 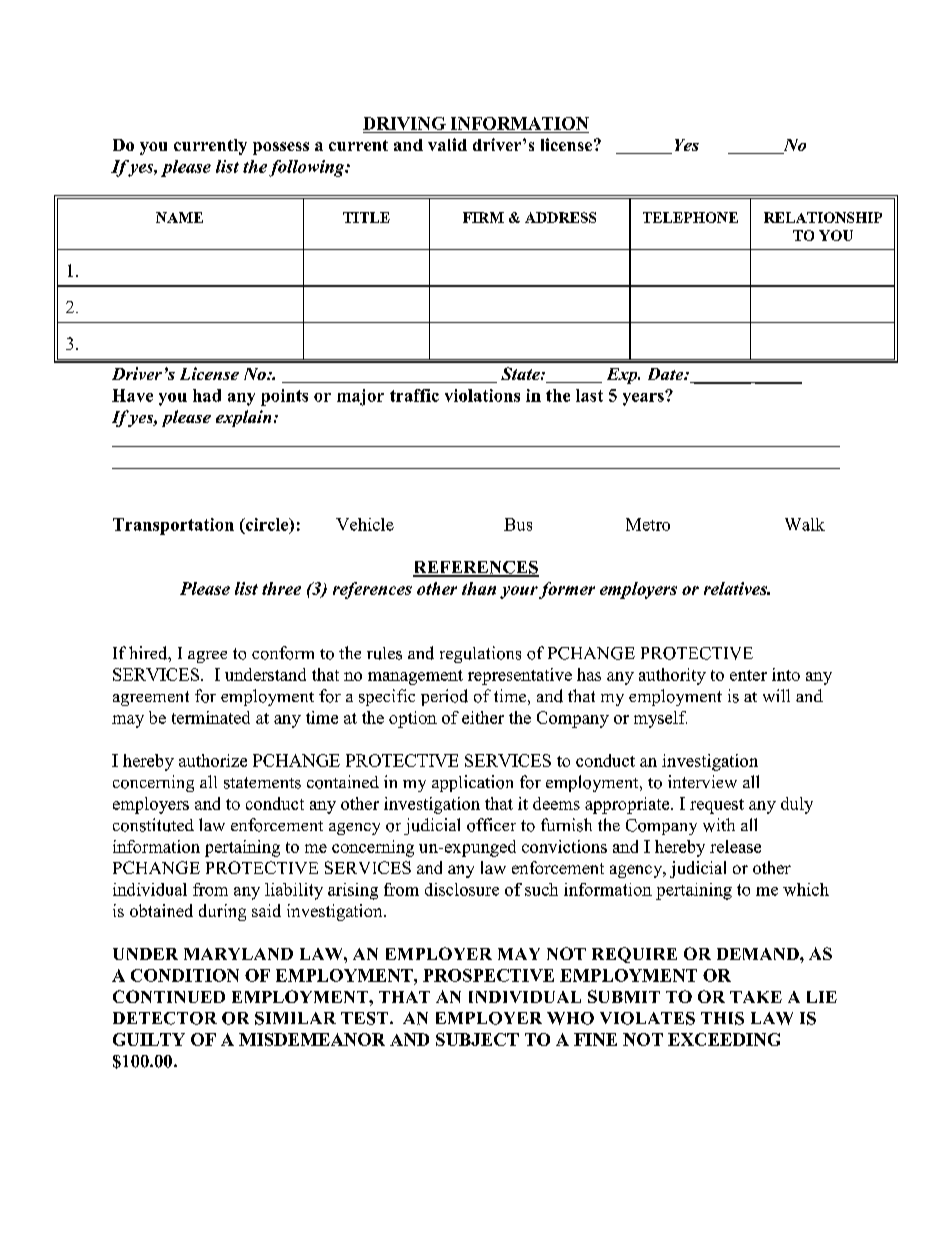 I want to click on Transportation, so click(x=173, y=526).
